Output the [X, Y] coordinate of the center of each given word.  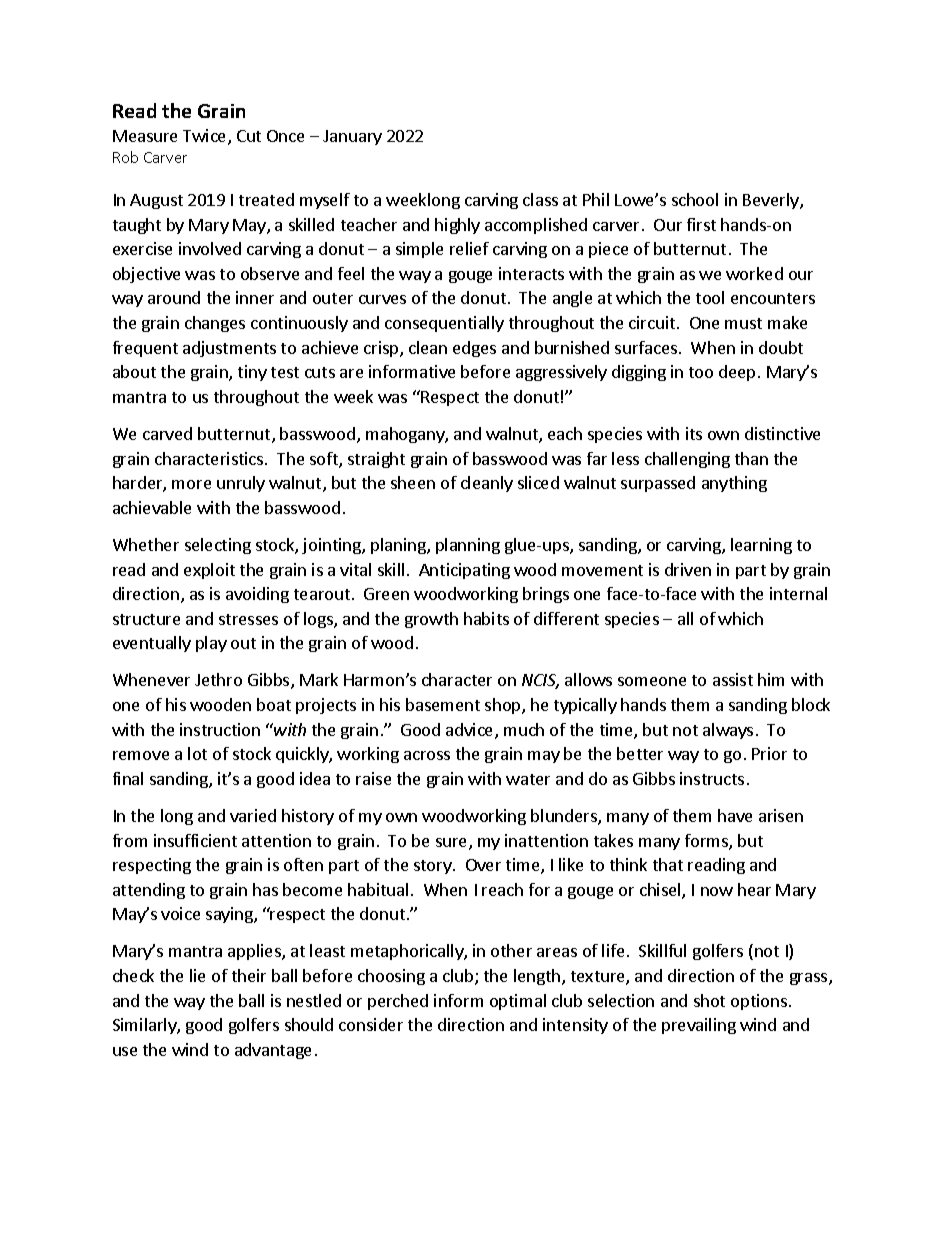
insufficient [195, 840]
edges [474, 349]
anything [734, 484]
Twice [206, 137]
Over [483, 865]
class [540, 199]
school [695, 199]
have [735, 815]
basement [443, 704]
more [191, 484]
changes [215, 324]
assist [733, 679]
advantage [273, 1051]
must [743, 323]
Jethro [218, 679]
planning [468, 546]
